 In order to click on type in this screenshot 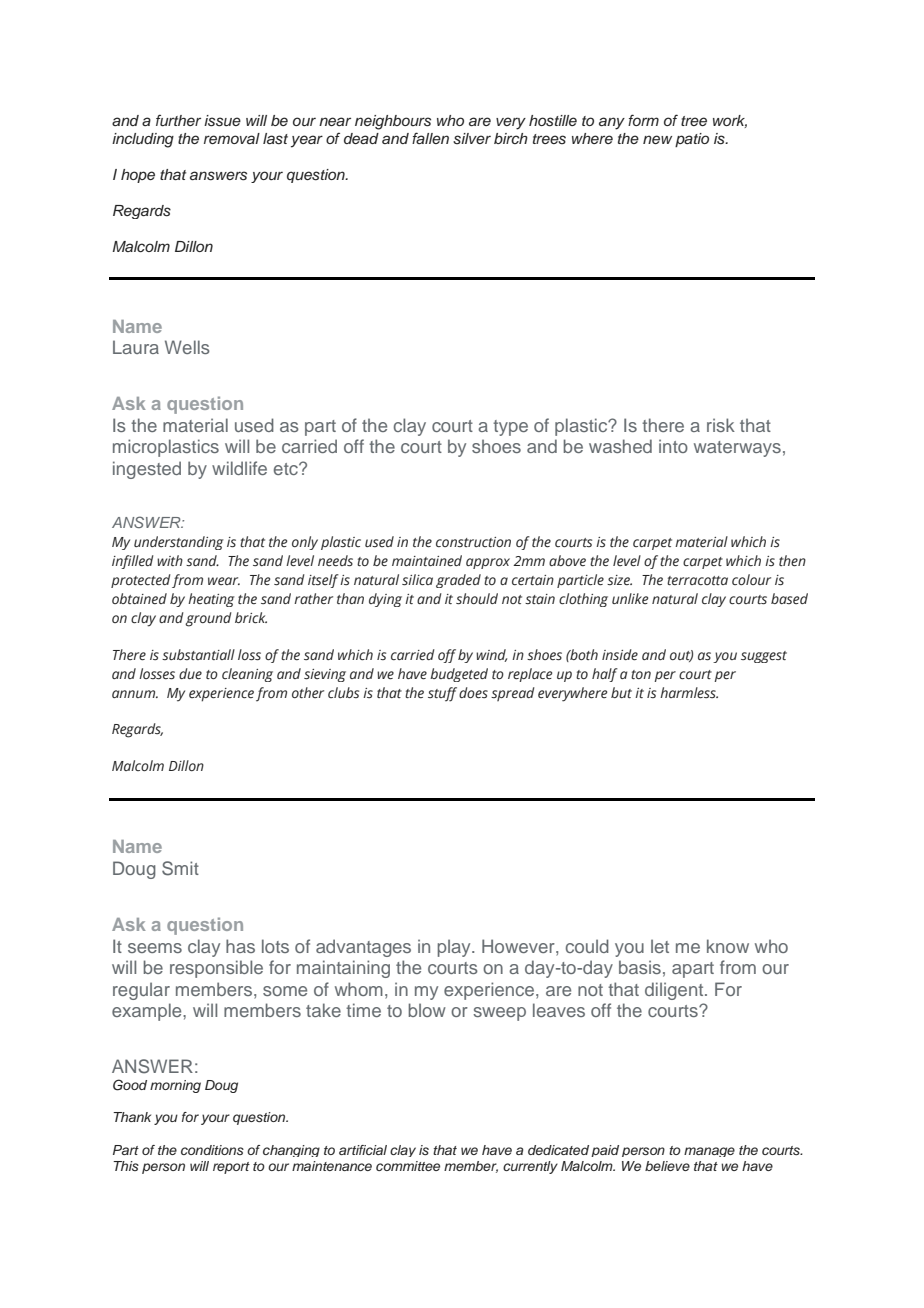, I will do `click(510, 428)`.
